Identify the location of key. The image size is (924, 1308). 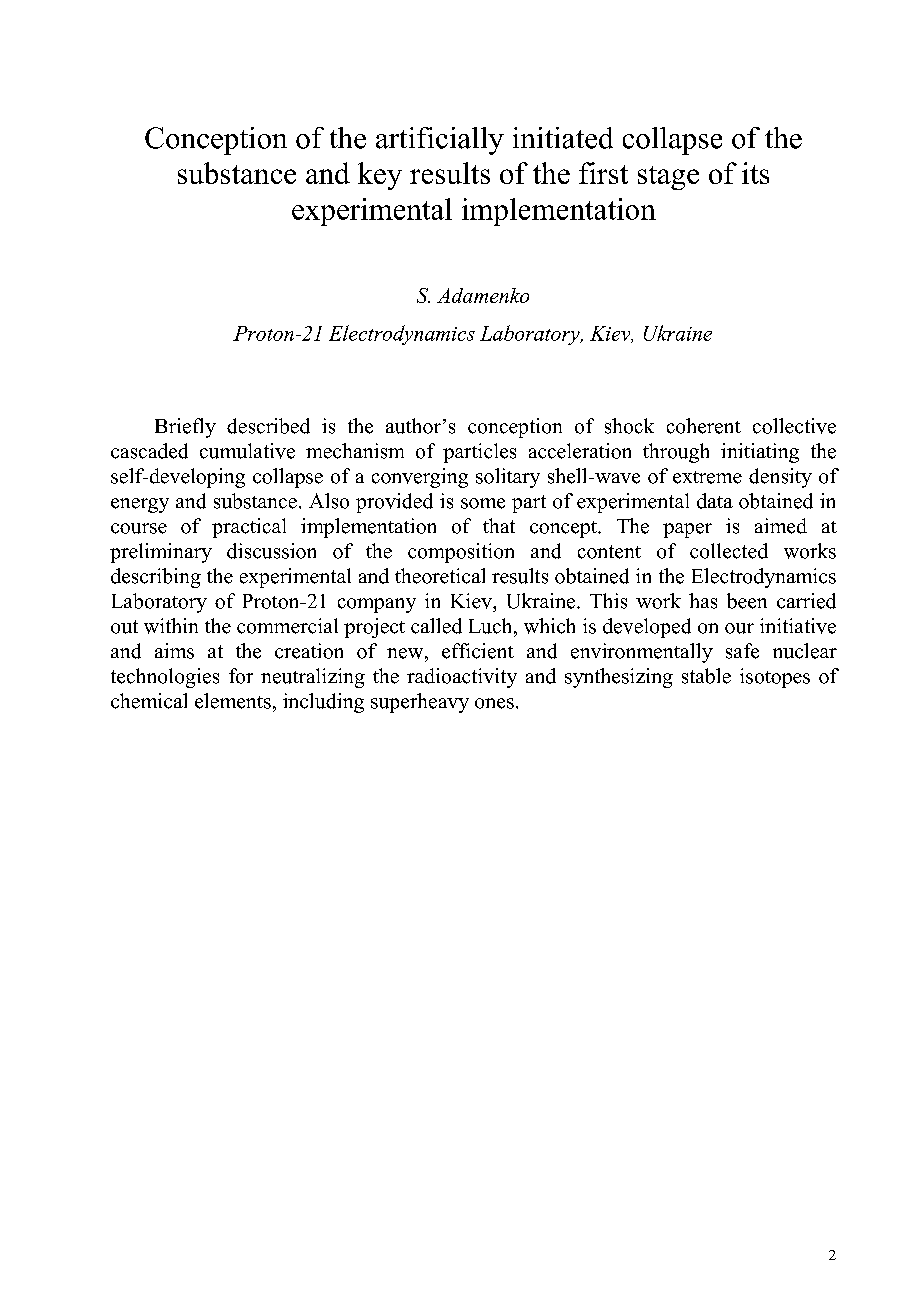
(380, 176).
